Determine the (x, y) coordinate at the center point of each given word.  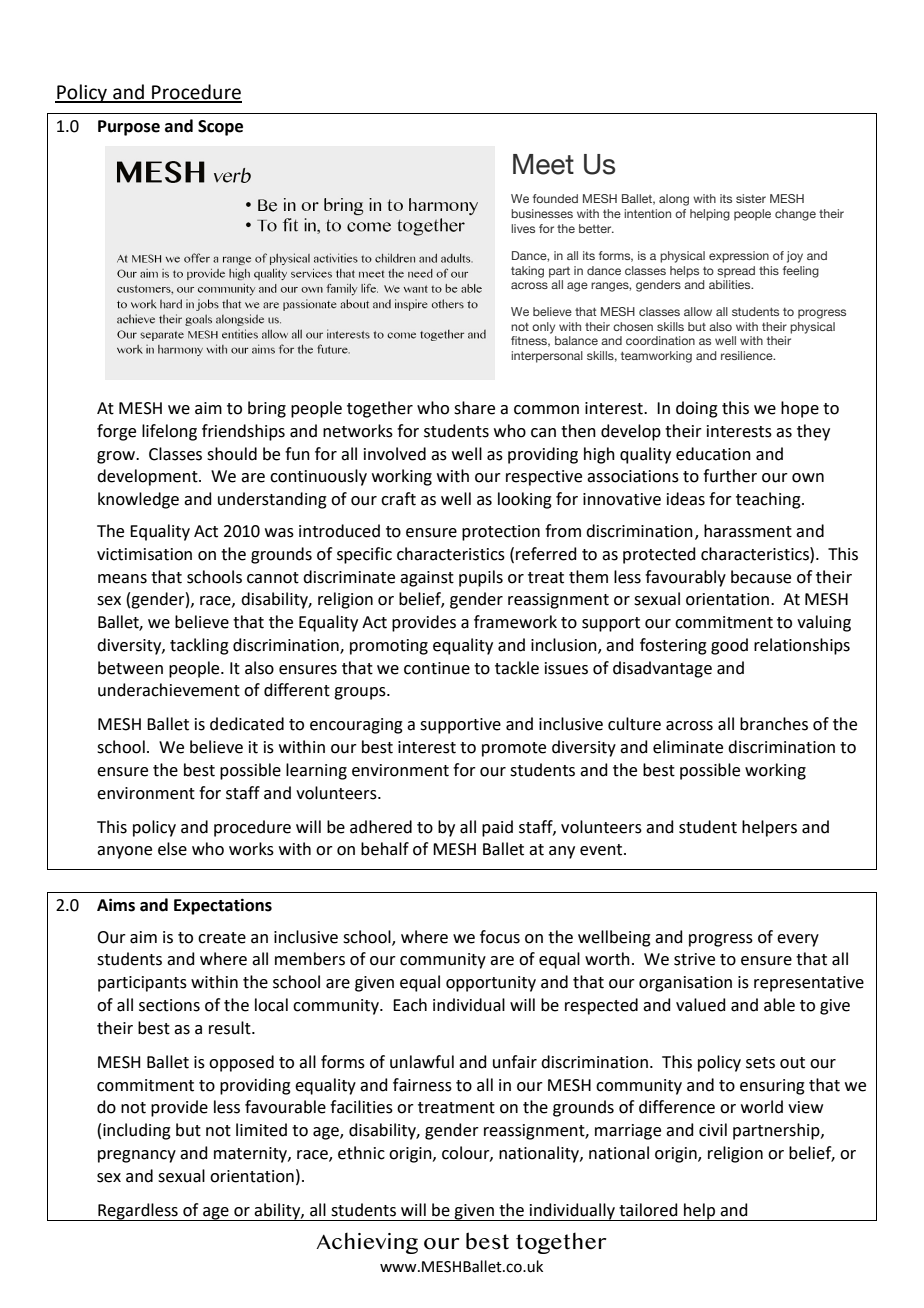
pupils (481, 578)
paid (497, 828)
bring (267, 409)
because (761, 577)
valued (701, 1005)
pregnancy (137, 1156)
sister (751, 198)
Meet (543, 164)
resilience (748, 355)
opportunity (491, 984)
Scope (220, 128)
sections (169, 1005)
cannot (273, 578)
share (474, 408)
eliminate (688, 747)
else (172, 849)
